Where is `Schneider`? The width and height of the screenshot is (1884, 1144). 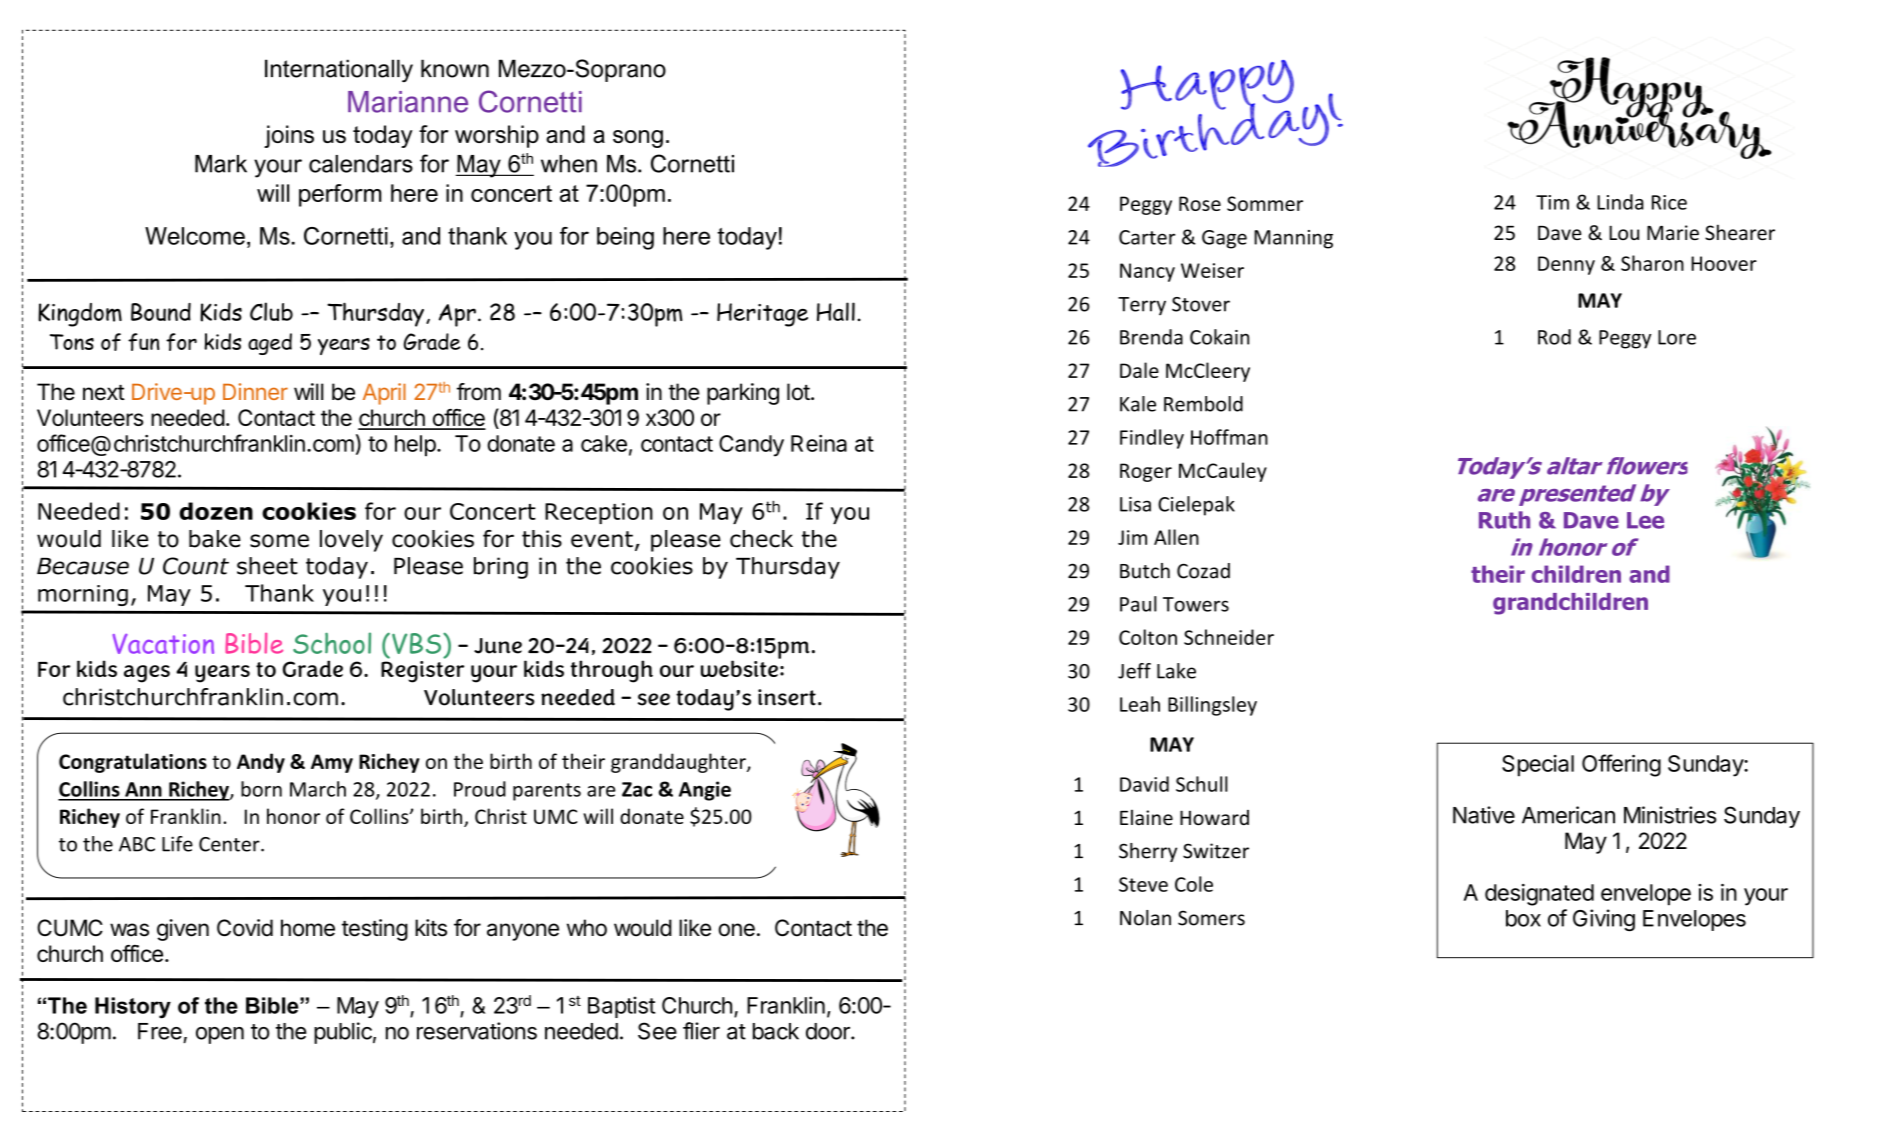 Schneider is located at coordinates (1229, 637).
